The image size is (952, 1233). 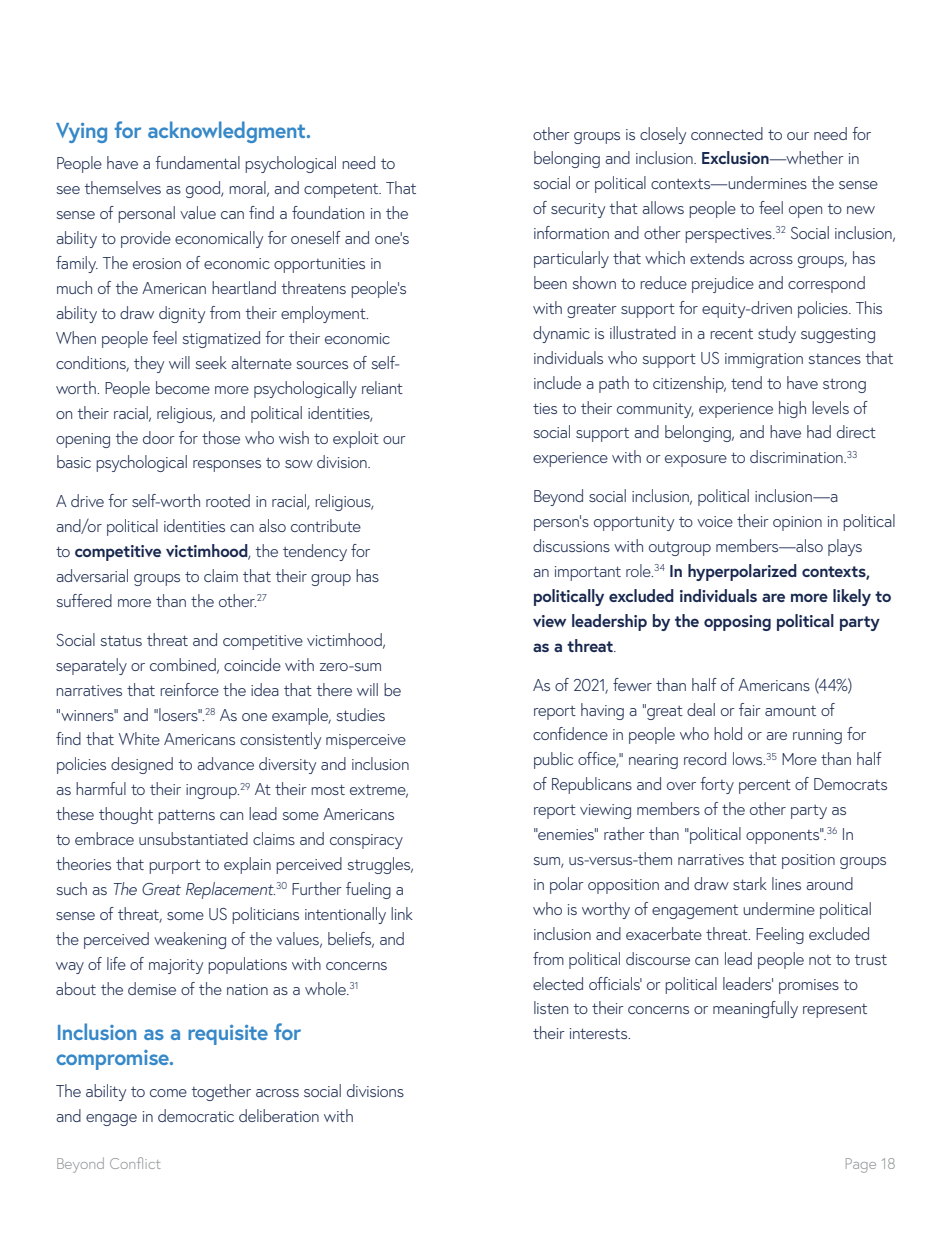 I want to click on conspiracy, so click(x=366, y=841).
